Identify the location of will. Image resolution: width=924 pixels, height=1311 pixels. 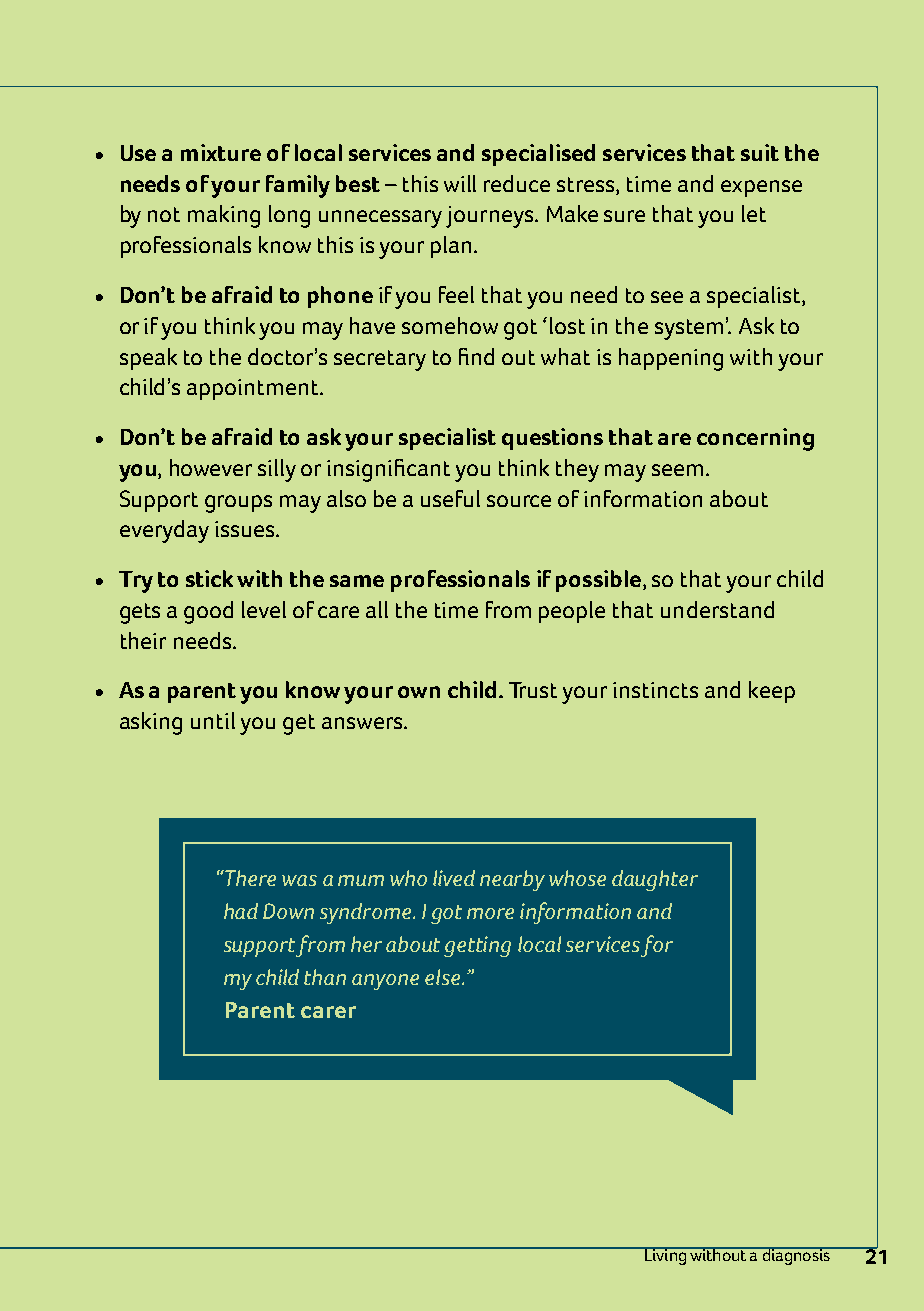
(460, 183).
